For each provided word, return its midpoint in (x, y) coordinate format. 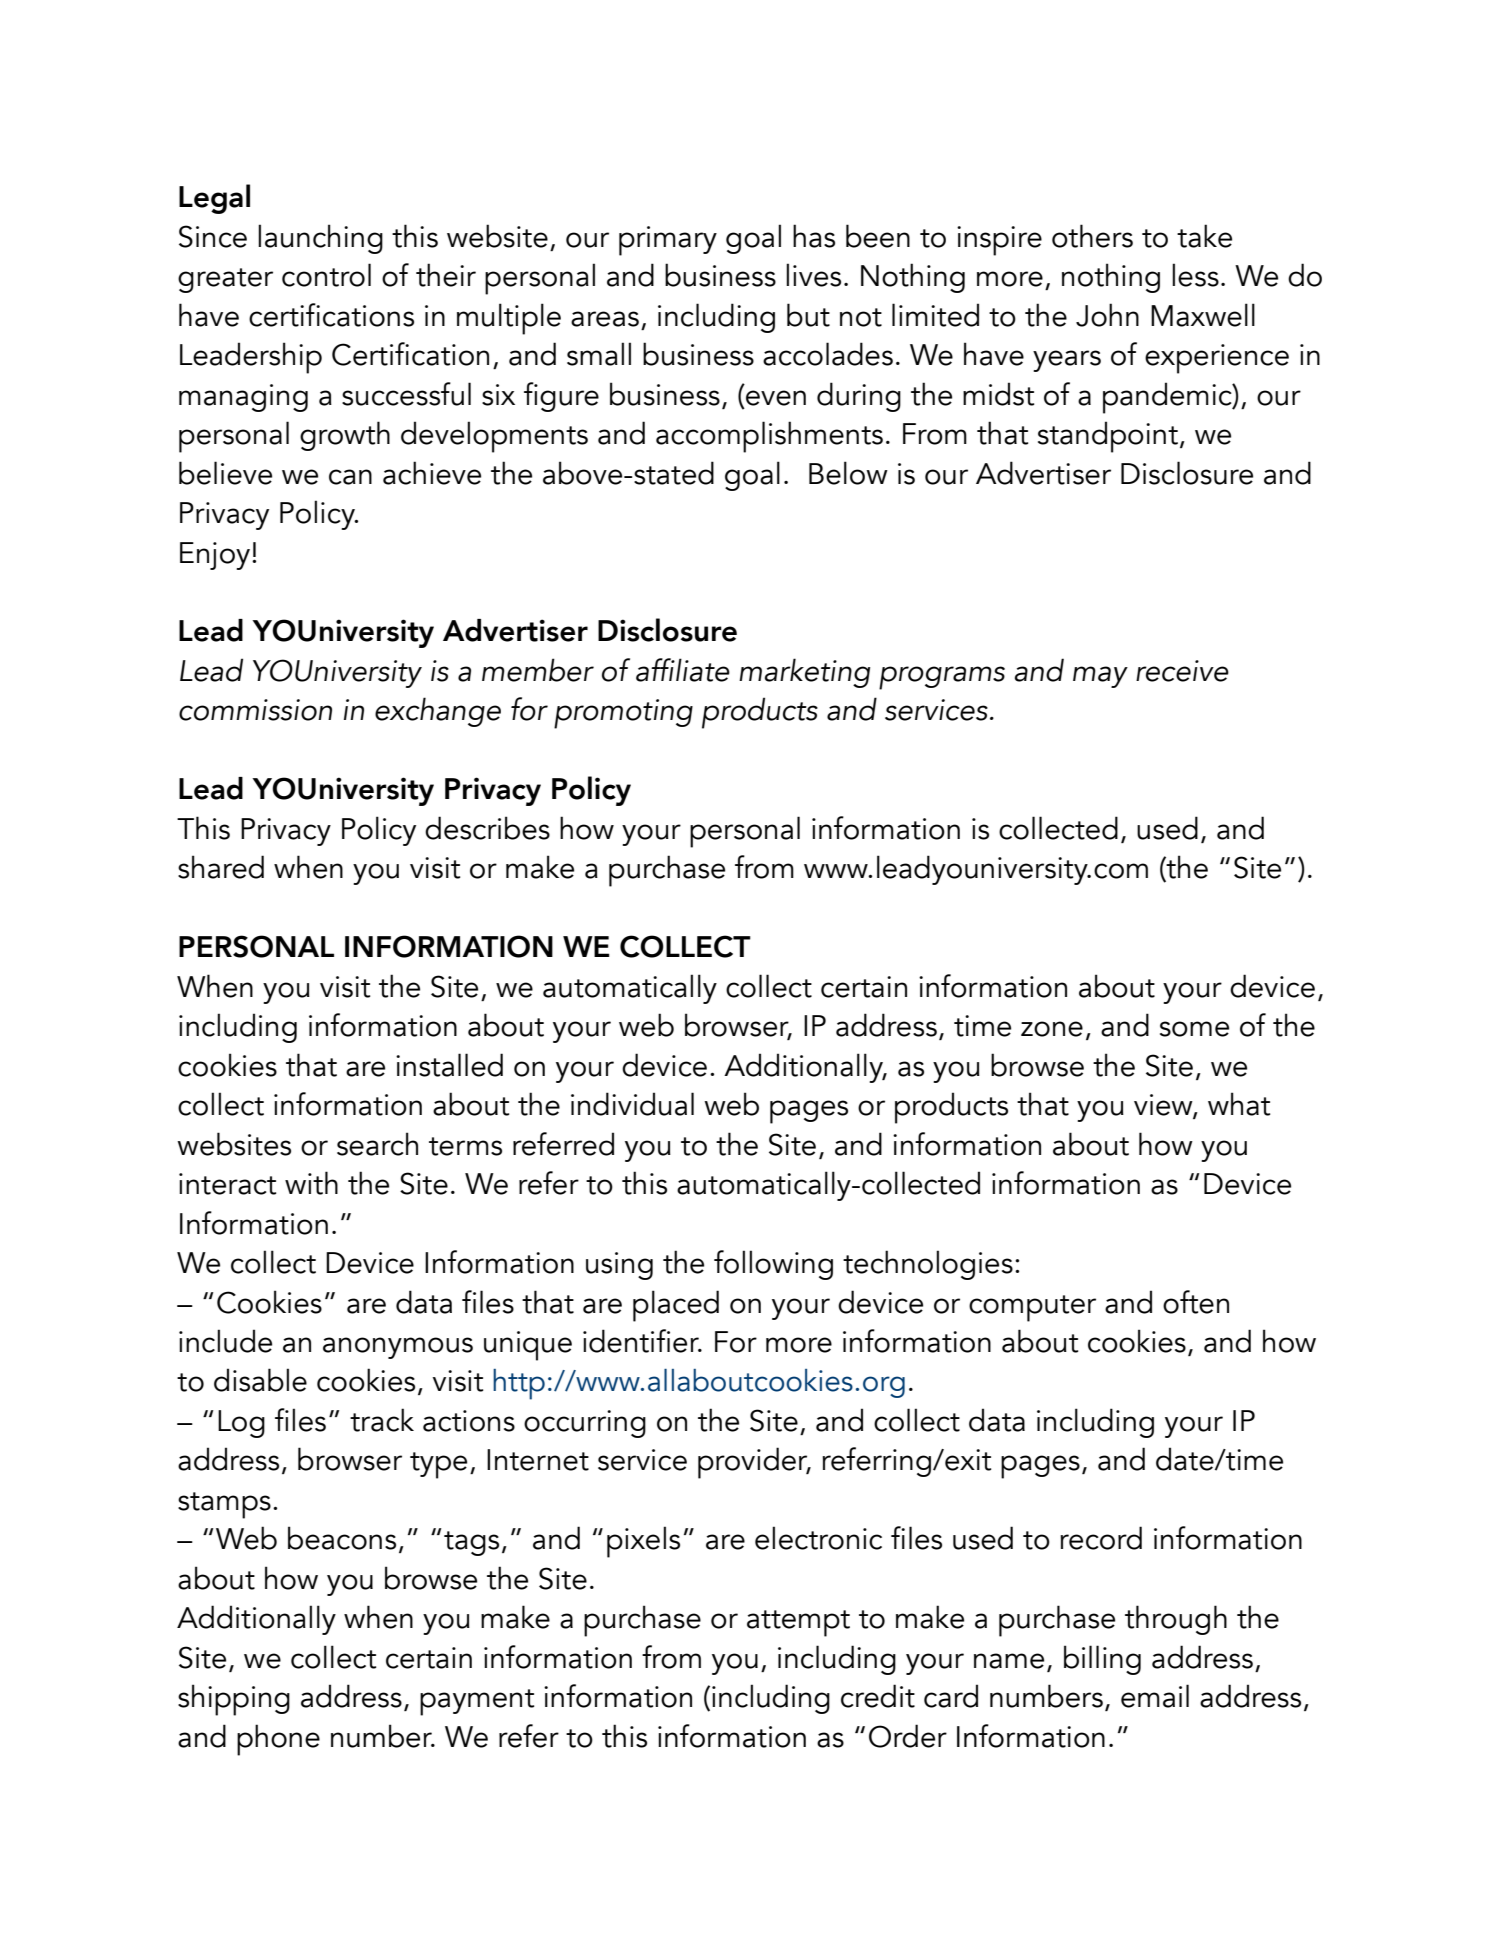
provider (754, 1463)
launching (320, 239)
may (1100, 677)
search (377, 1144)
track (382, 1420)
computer (1032, 1308)
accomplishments (769, 437)
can (350, 477)
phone (278, 1740)
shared (221, 867)
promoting (623, 714)
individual (632, 1104)
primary (668, 241)
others (1092, 236)
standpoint (1108, 437)
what (1239, 1104)
